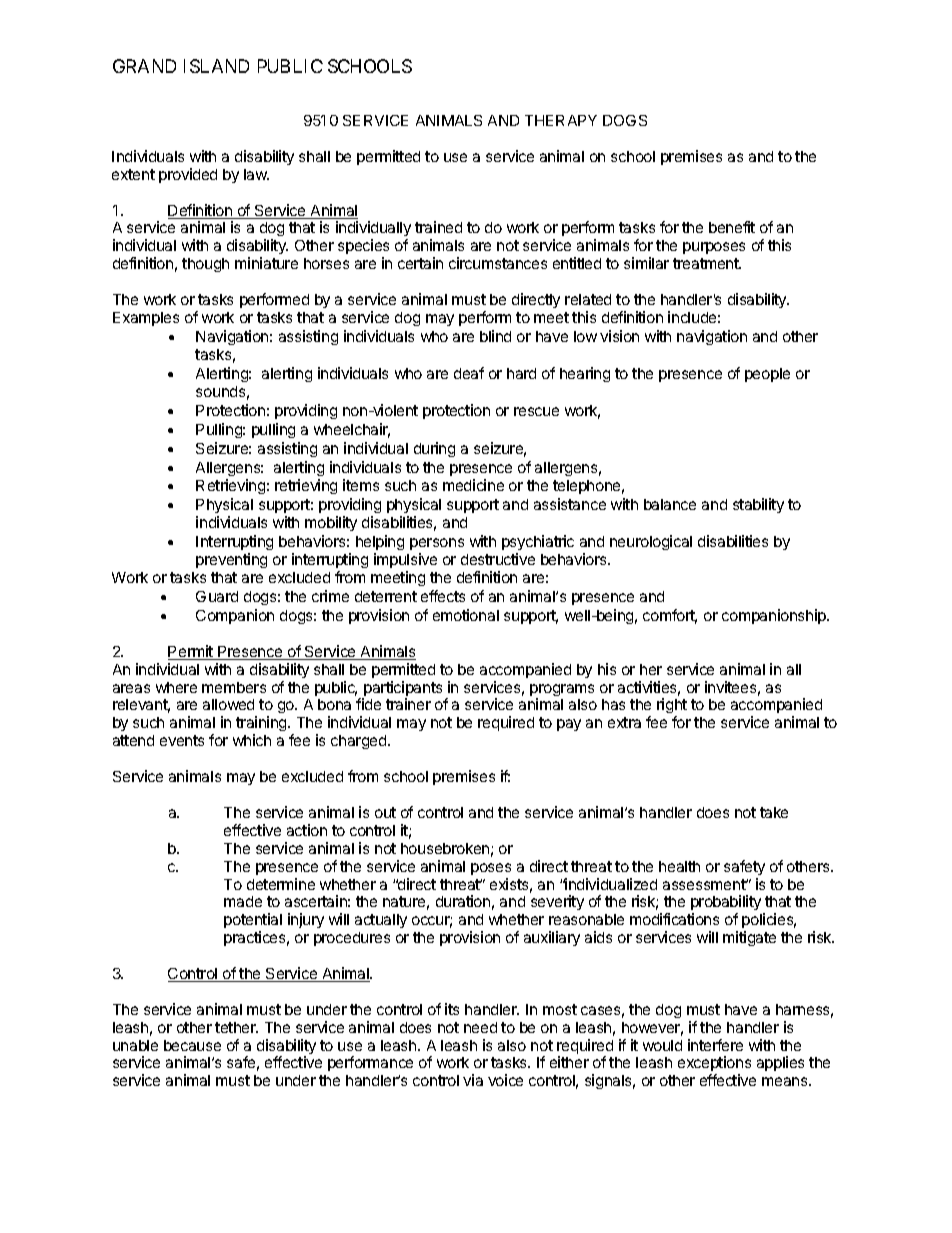  I want to click on out, so click(385, 812).
